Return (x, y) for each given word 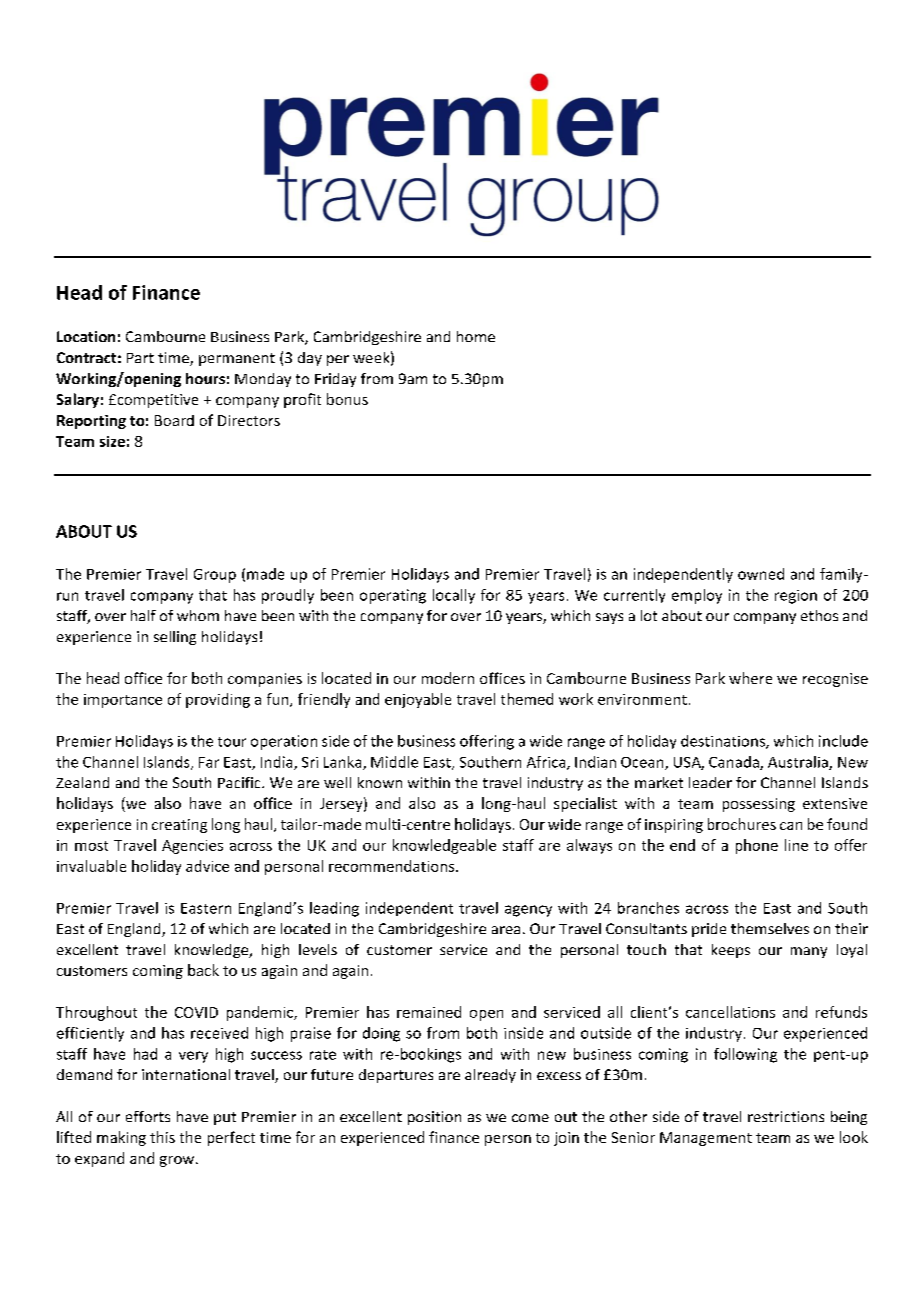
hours (205, 378)
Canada (735, 763)
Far (209, 762)
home (476, 336)
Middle (394, 762)
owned (761, 574)
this (162, 1137)
